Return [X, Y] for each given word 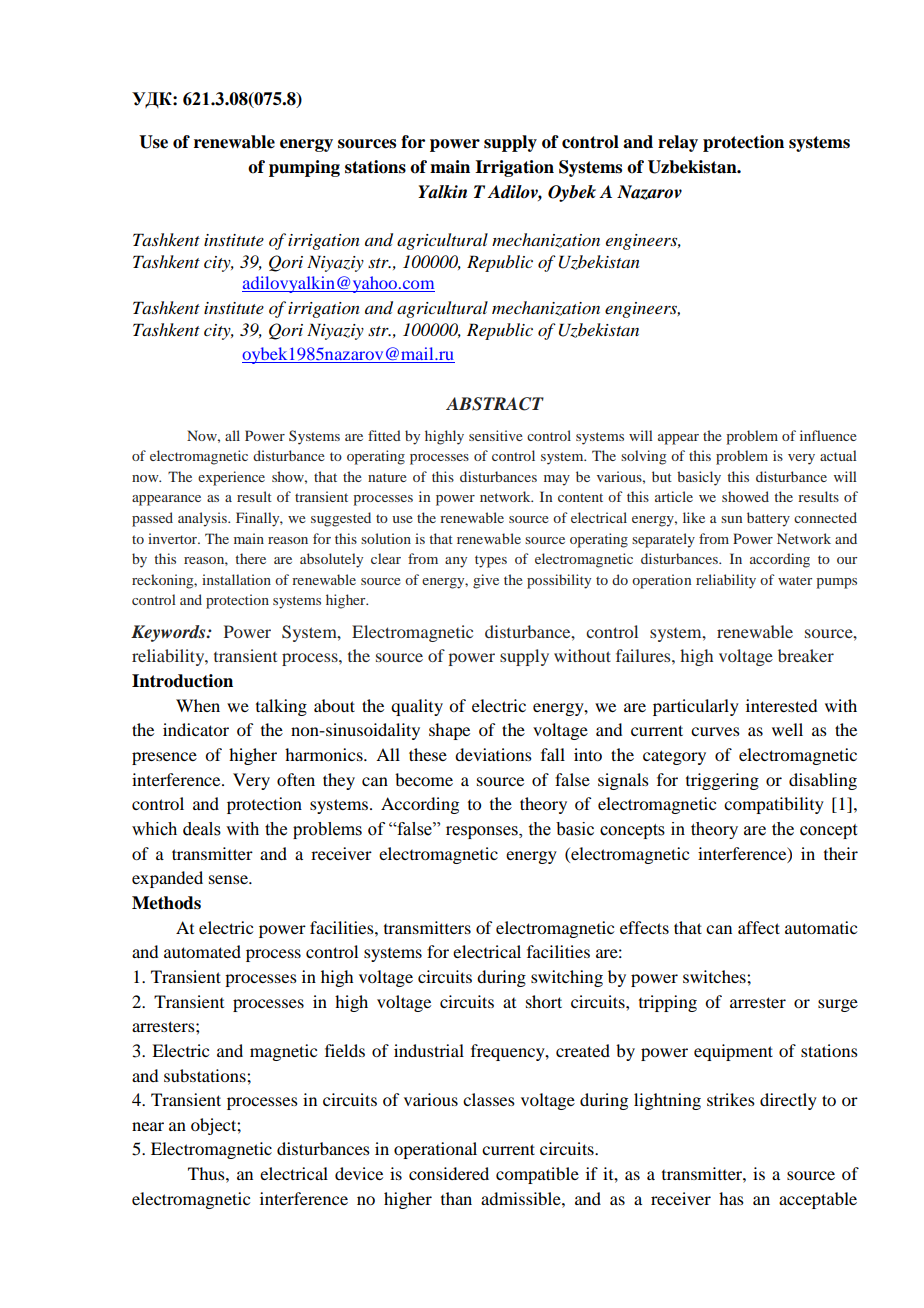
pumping [304, 168]
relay [678, 143]
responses [483, 832]
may [557, 480]
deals [202, 829]
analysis [203, 519]
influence [828, 435]
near [148, 1126]
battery [768, 519]
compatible [537, 1175]
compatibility [774, 805]
